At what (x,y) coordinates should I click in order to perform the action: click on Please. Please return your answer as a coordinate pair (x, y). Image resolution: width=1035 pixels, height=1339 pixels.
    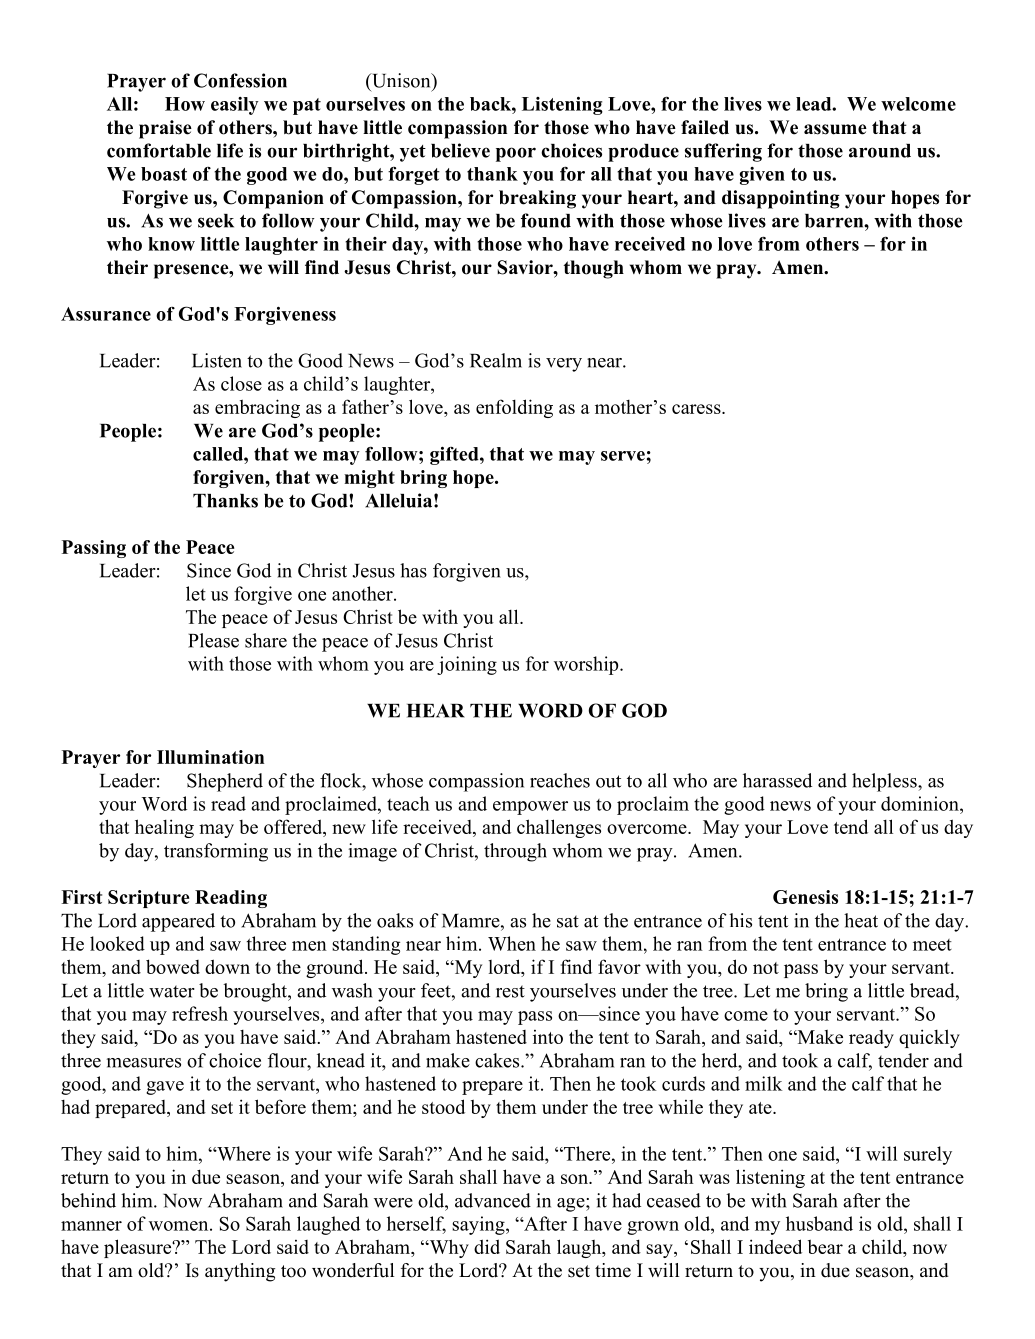
    Looking at the image, I should click on (213, 640).
